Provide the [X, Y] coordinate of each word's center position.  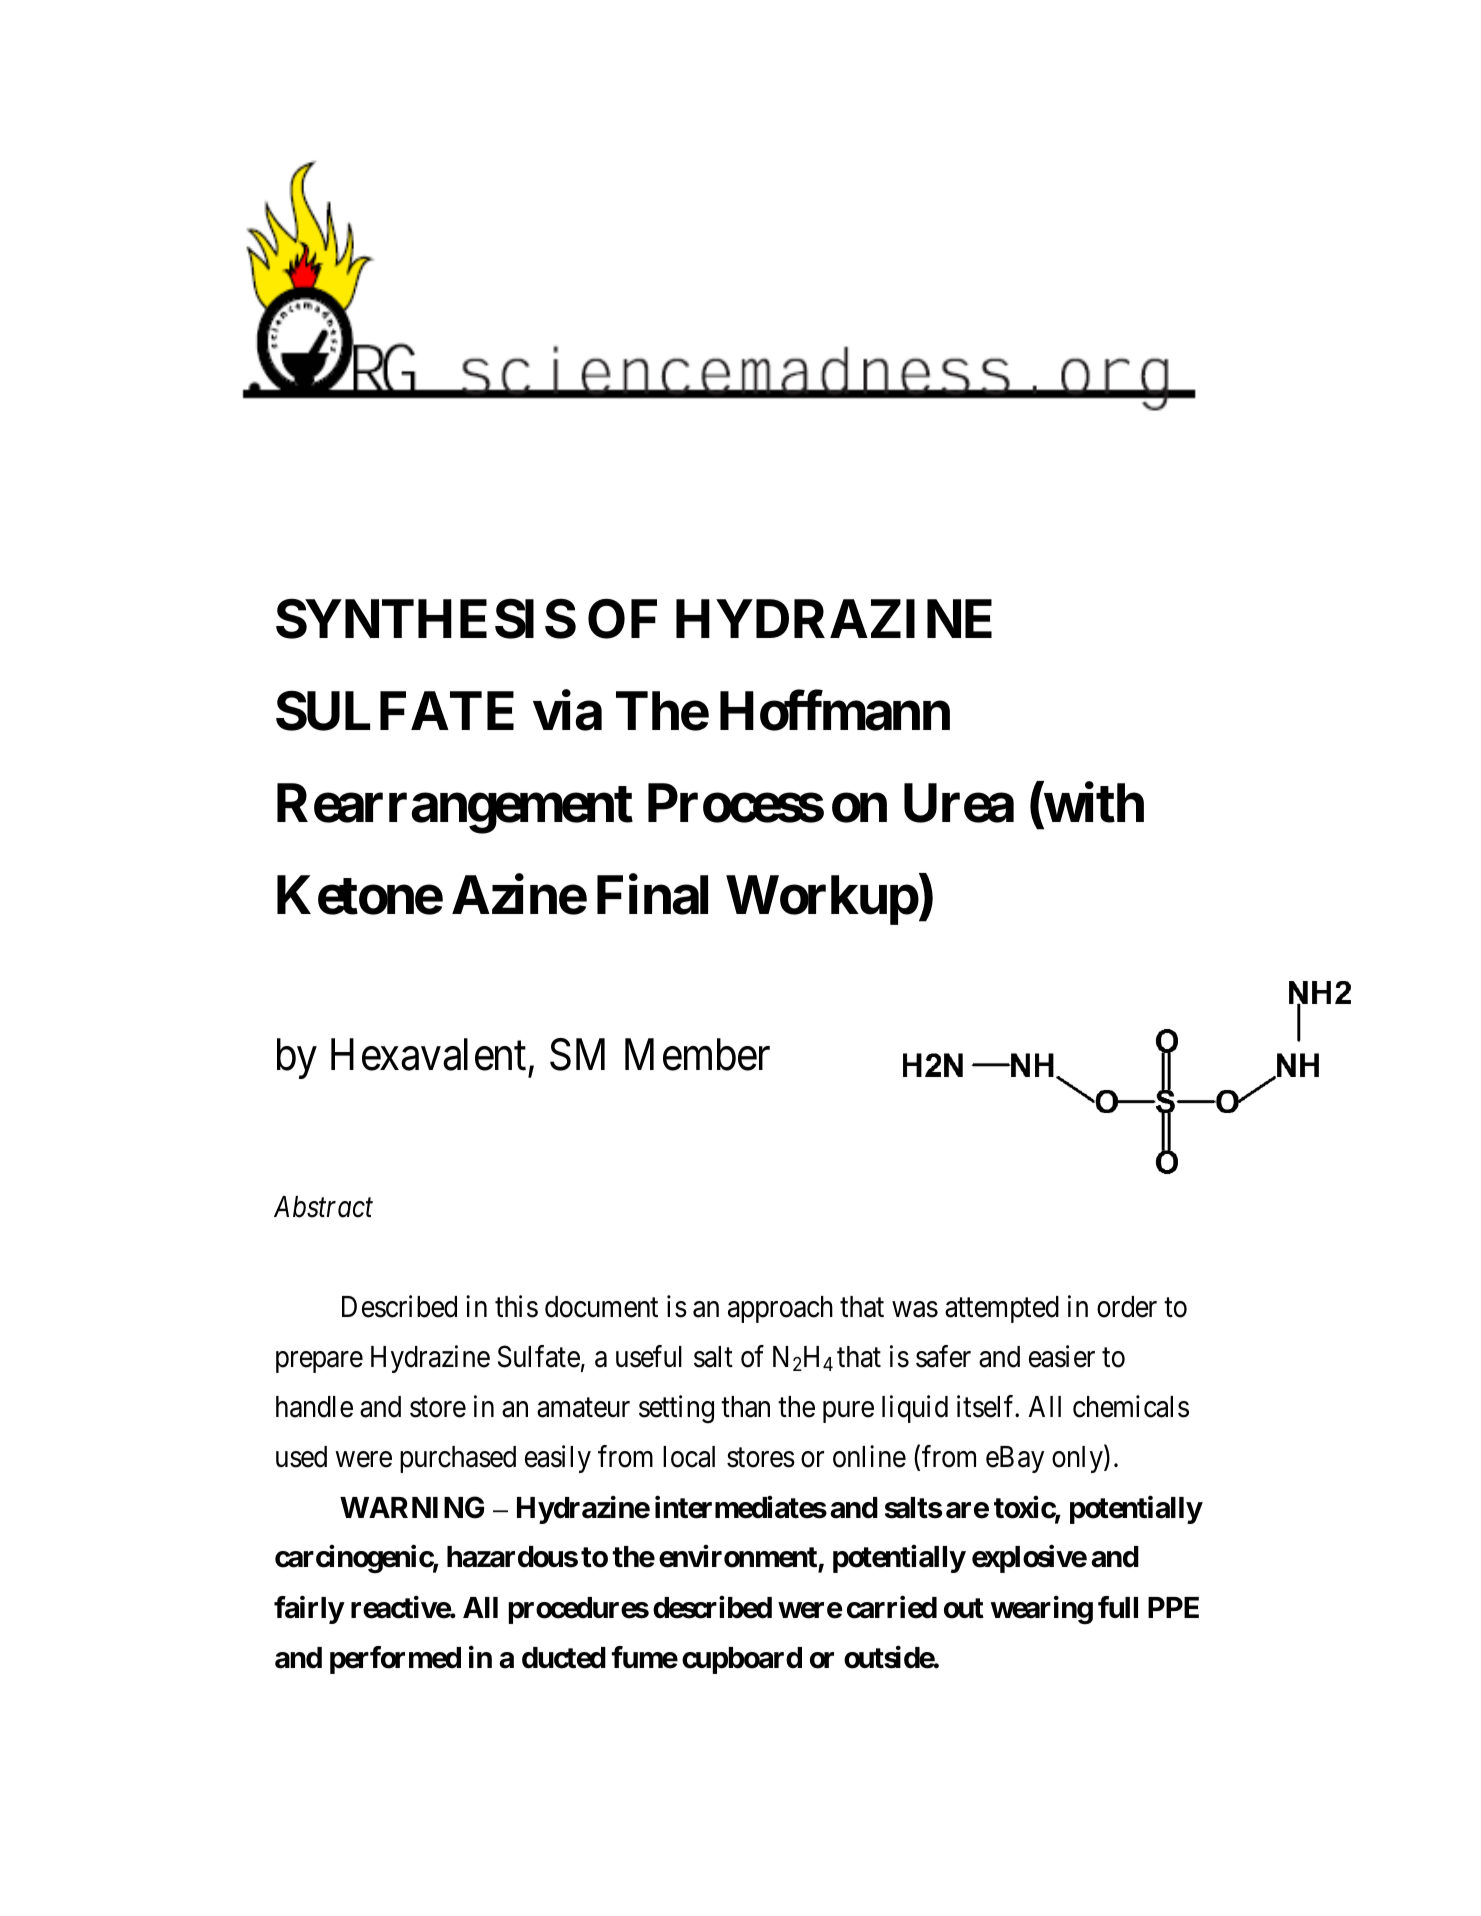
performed [395, 1660]
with [1093, 803]
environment [739, 1558]
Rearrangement [455, 809]
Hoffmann [835, 711]
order [1127, 1307]
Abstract [323, 1207]
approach [780, 1309]
